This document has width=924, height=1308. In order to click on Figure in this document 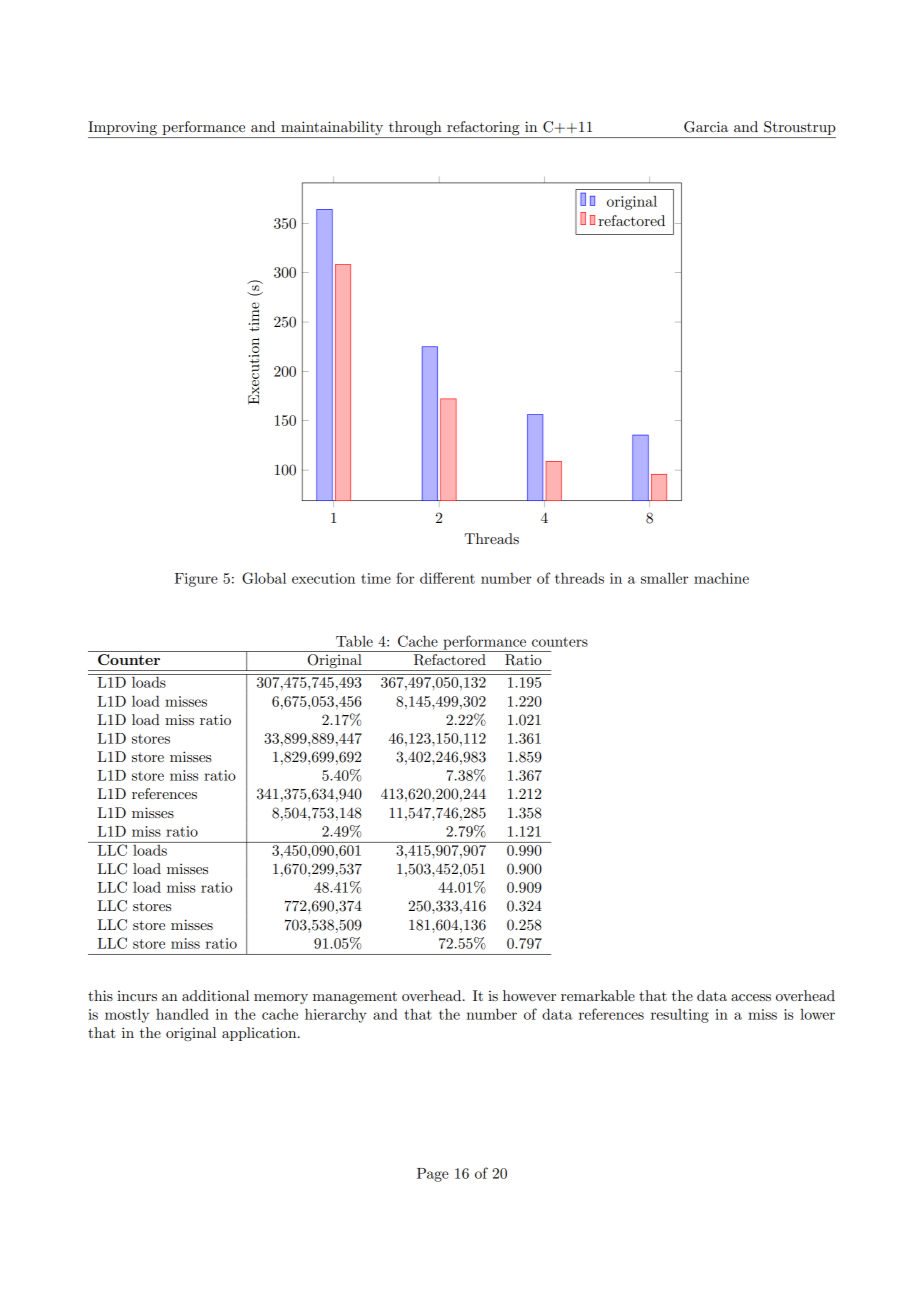, I will do `click(196, 580)`.
